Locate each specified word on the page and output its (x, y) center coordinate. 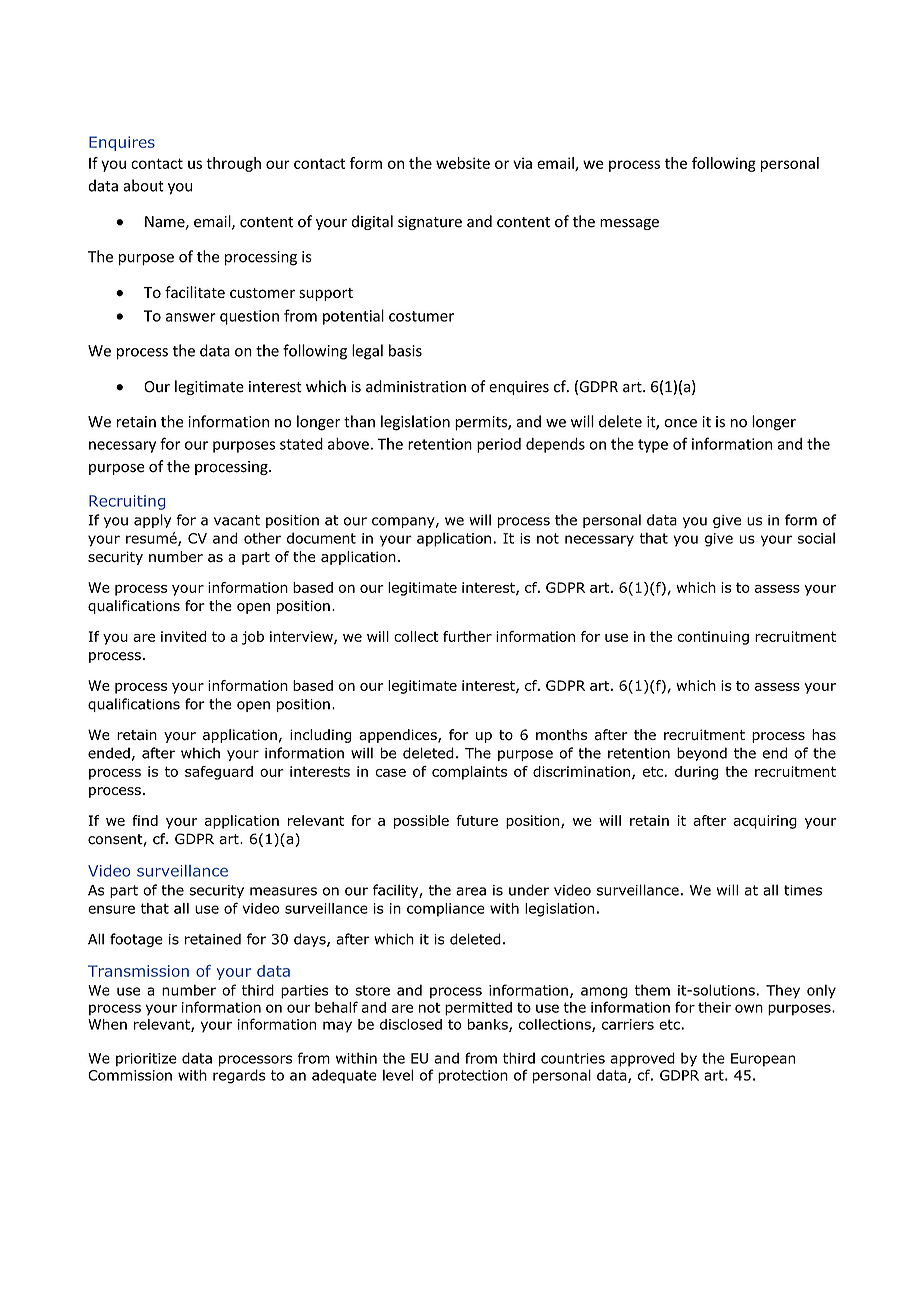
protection (473, 1077)
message (629, 224)
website (463, 163)
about (143, 185)
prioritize (146, 1060)
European (763, 1060)
